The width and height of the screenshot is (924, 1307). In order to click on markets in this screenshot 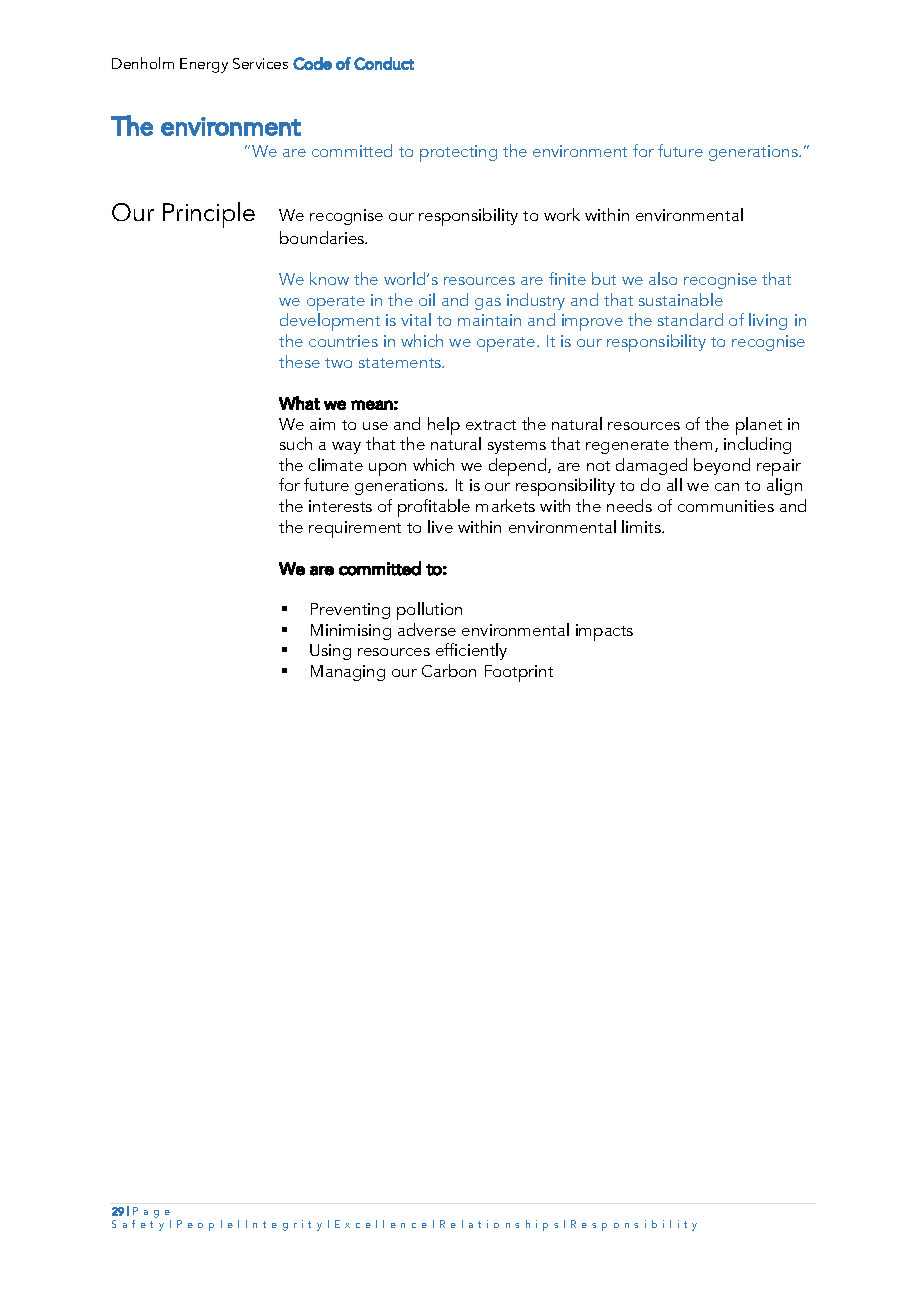, I will do `click(505, 505)`.
